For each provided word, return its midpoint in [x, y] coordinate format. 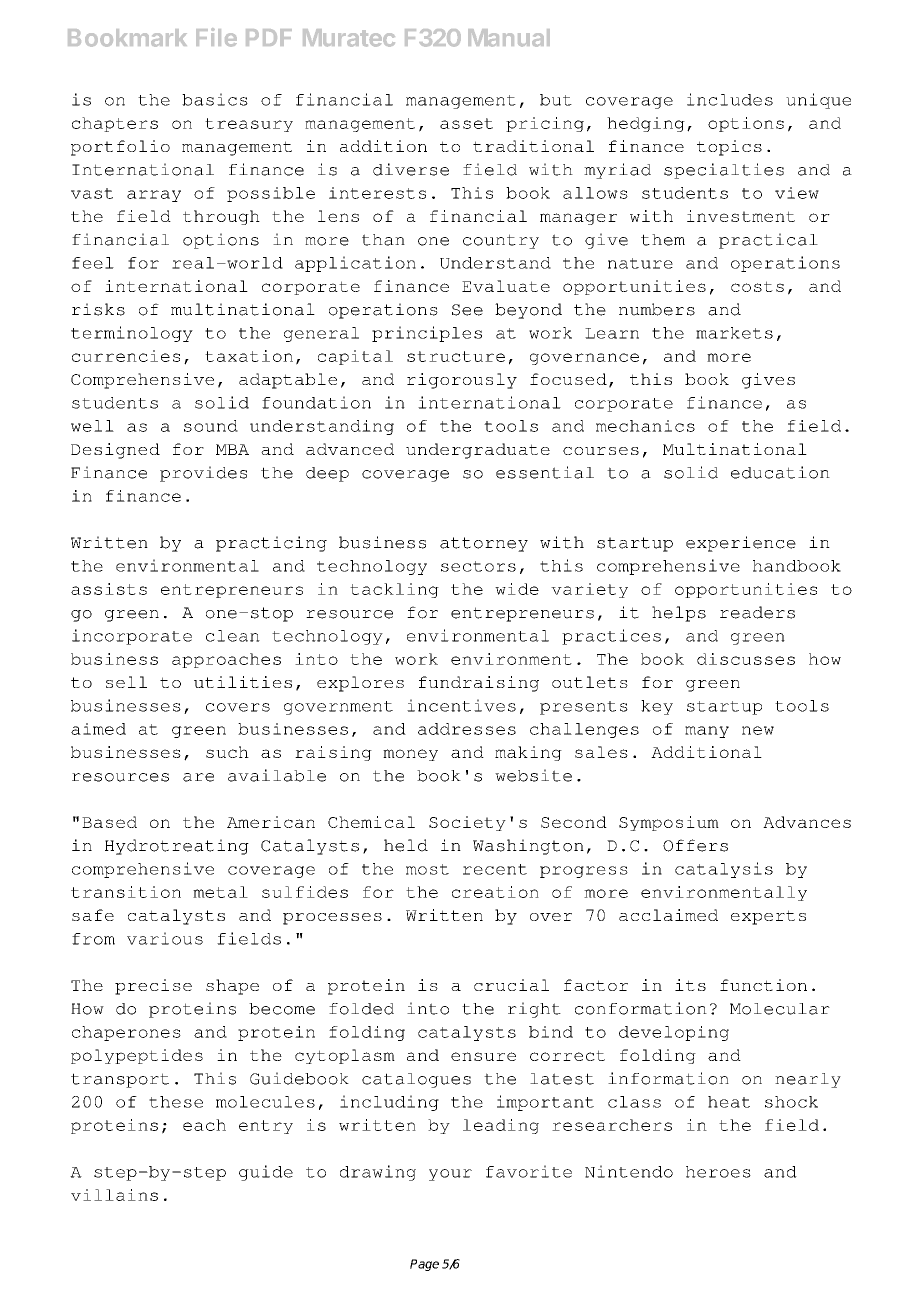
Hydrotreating [177, 847]
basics [215, 99]
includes [730, 99]
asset [466, 123]
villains [114, 1195]
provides [203, 474]
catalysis [724, 870]
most [427, 869]
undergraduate [478, 451]
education [780, 472]
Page [424, 1265]
